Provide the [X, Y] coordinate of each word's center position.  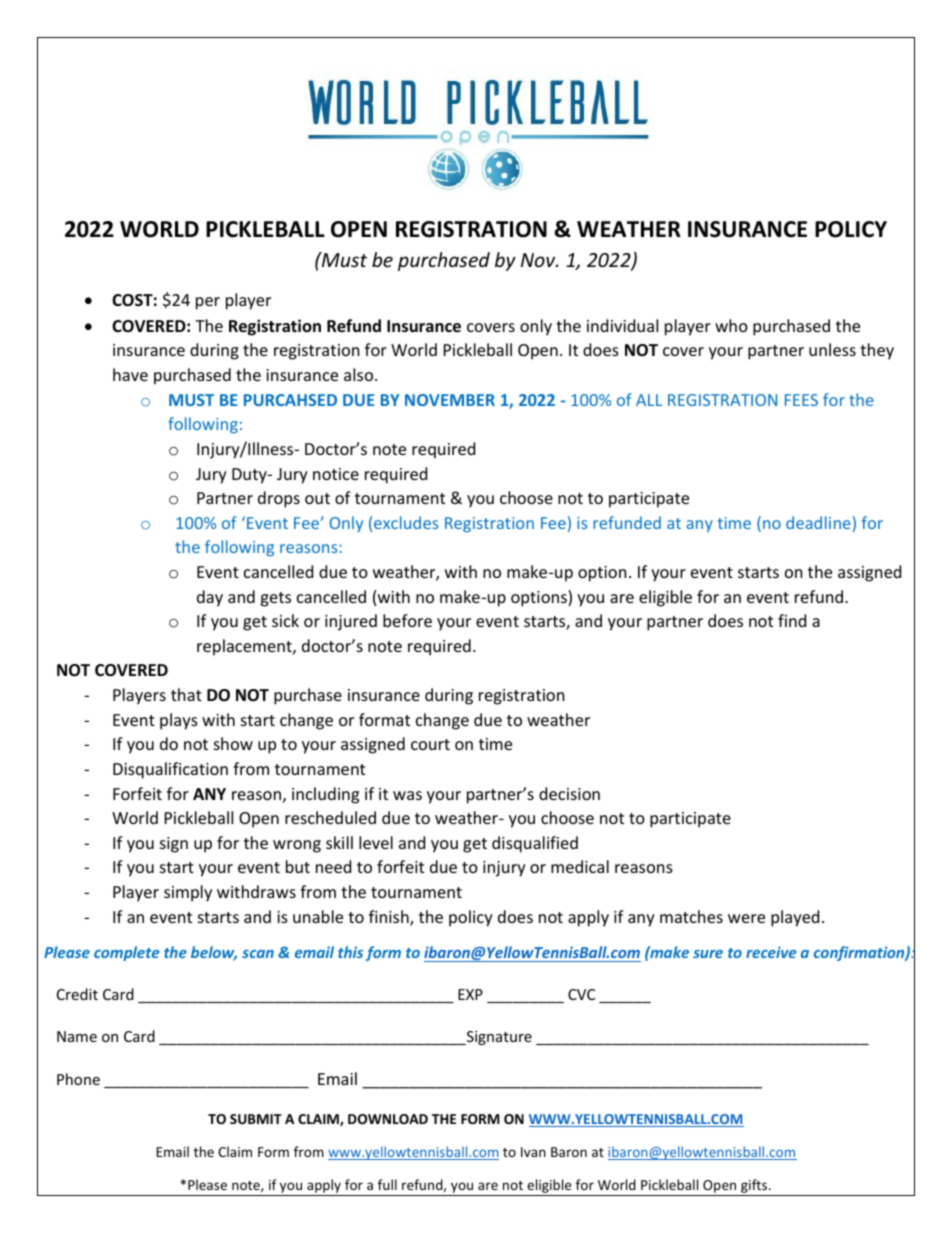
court [430, 744]
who [731, 325]
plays [179, 721]
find [792, 620]
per [208, 303]
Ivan [533, 1152]
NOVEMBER [450, 400]
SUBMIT [256, 1119]
